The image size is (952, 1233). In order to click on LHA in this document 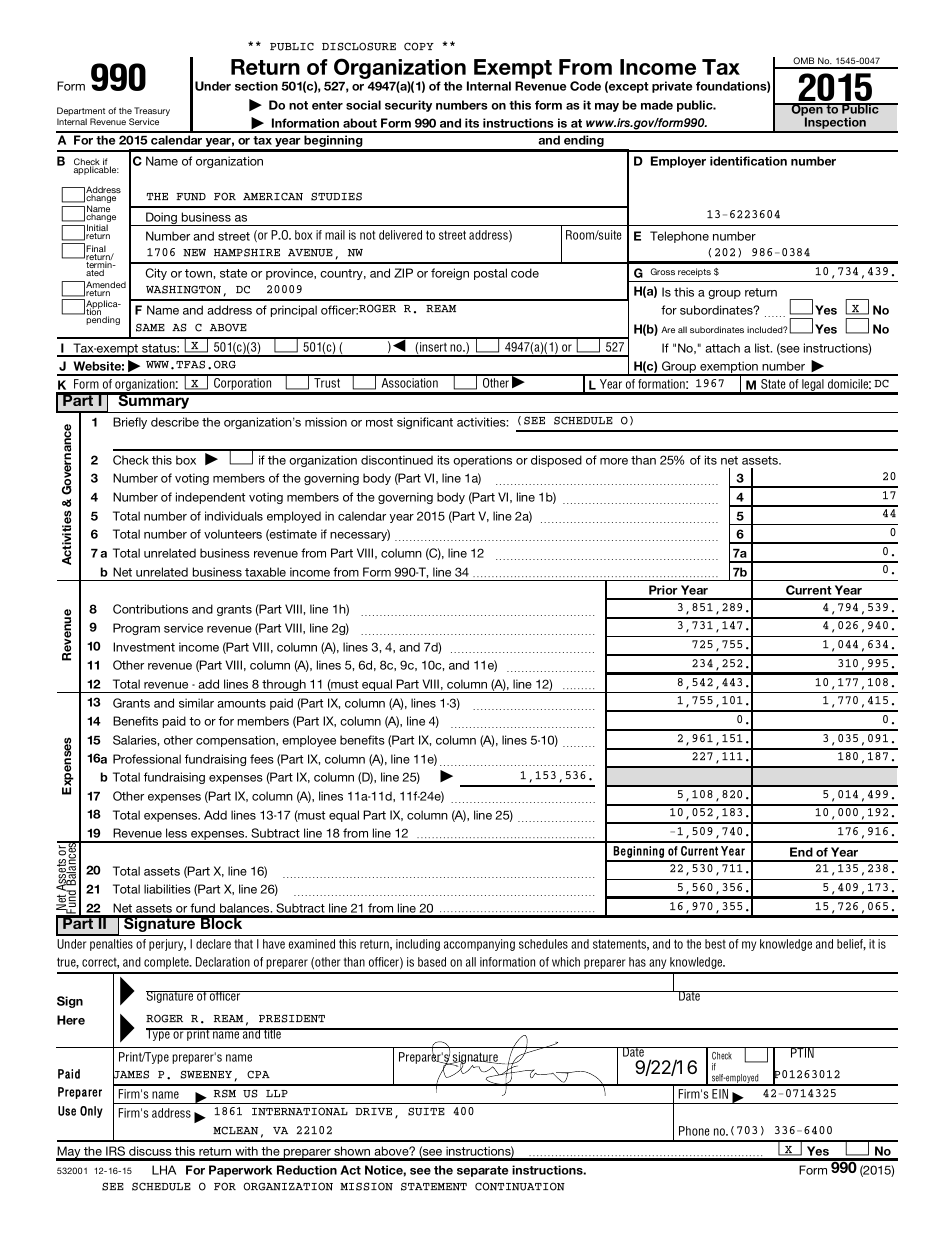, I will do `click(164, 1170)`.
